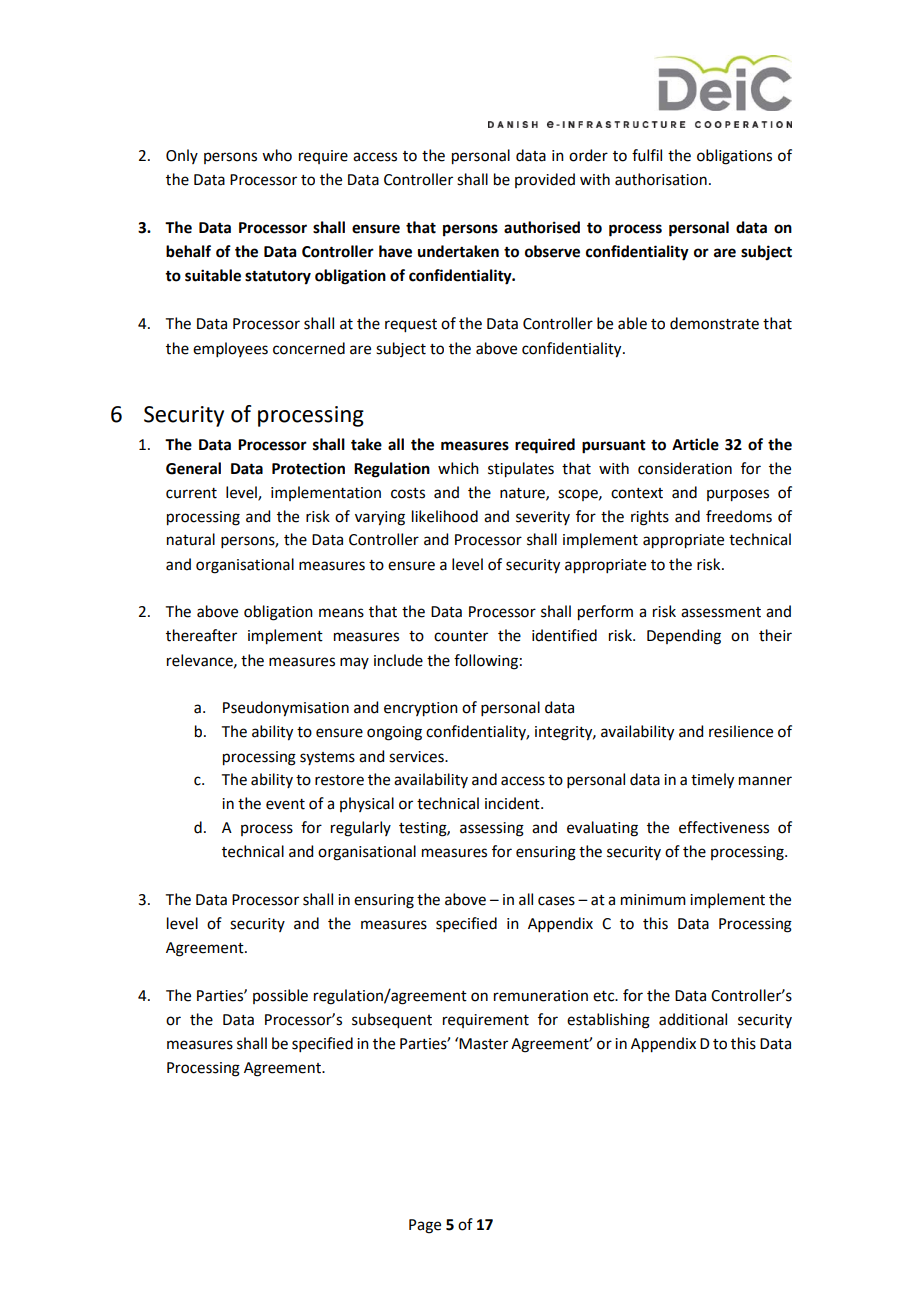 The width and height of the screenshot is (924, 1308). What do you see at coordinates (425, 1226) in the screenshot?
I see `Page` at bounding box center [425, 1226].
